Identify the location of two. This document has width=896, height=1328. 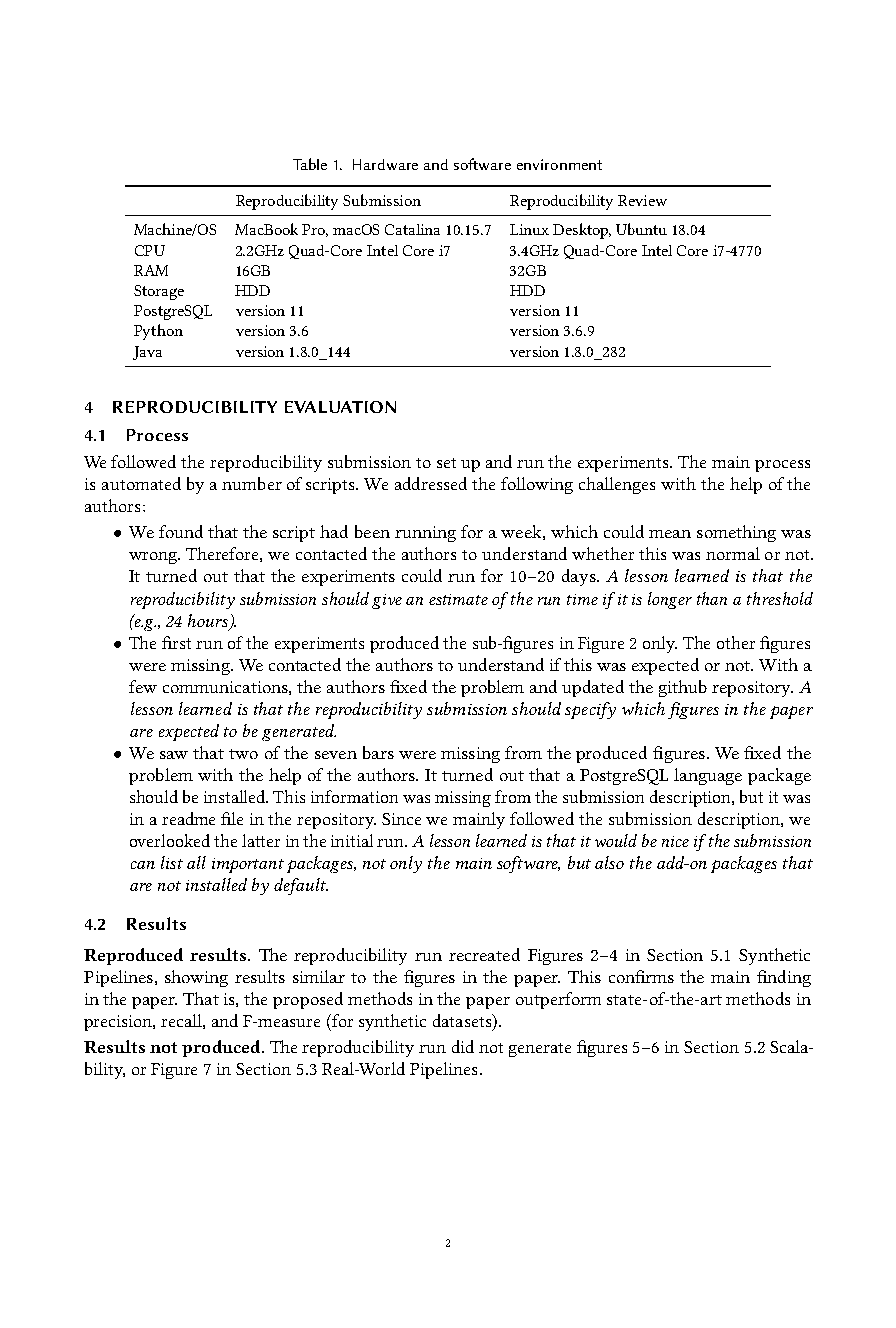
(243, 754).
